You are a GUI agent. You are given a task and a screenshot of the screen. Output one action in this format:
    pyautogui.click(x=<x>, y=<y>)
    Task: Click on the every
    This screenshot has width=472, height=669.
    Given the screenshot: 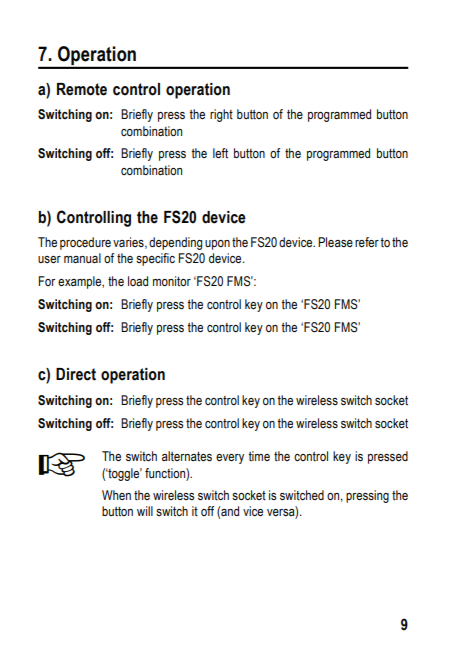 What is the action you would take?
    pyautogui.click(x=230, y=459)
